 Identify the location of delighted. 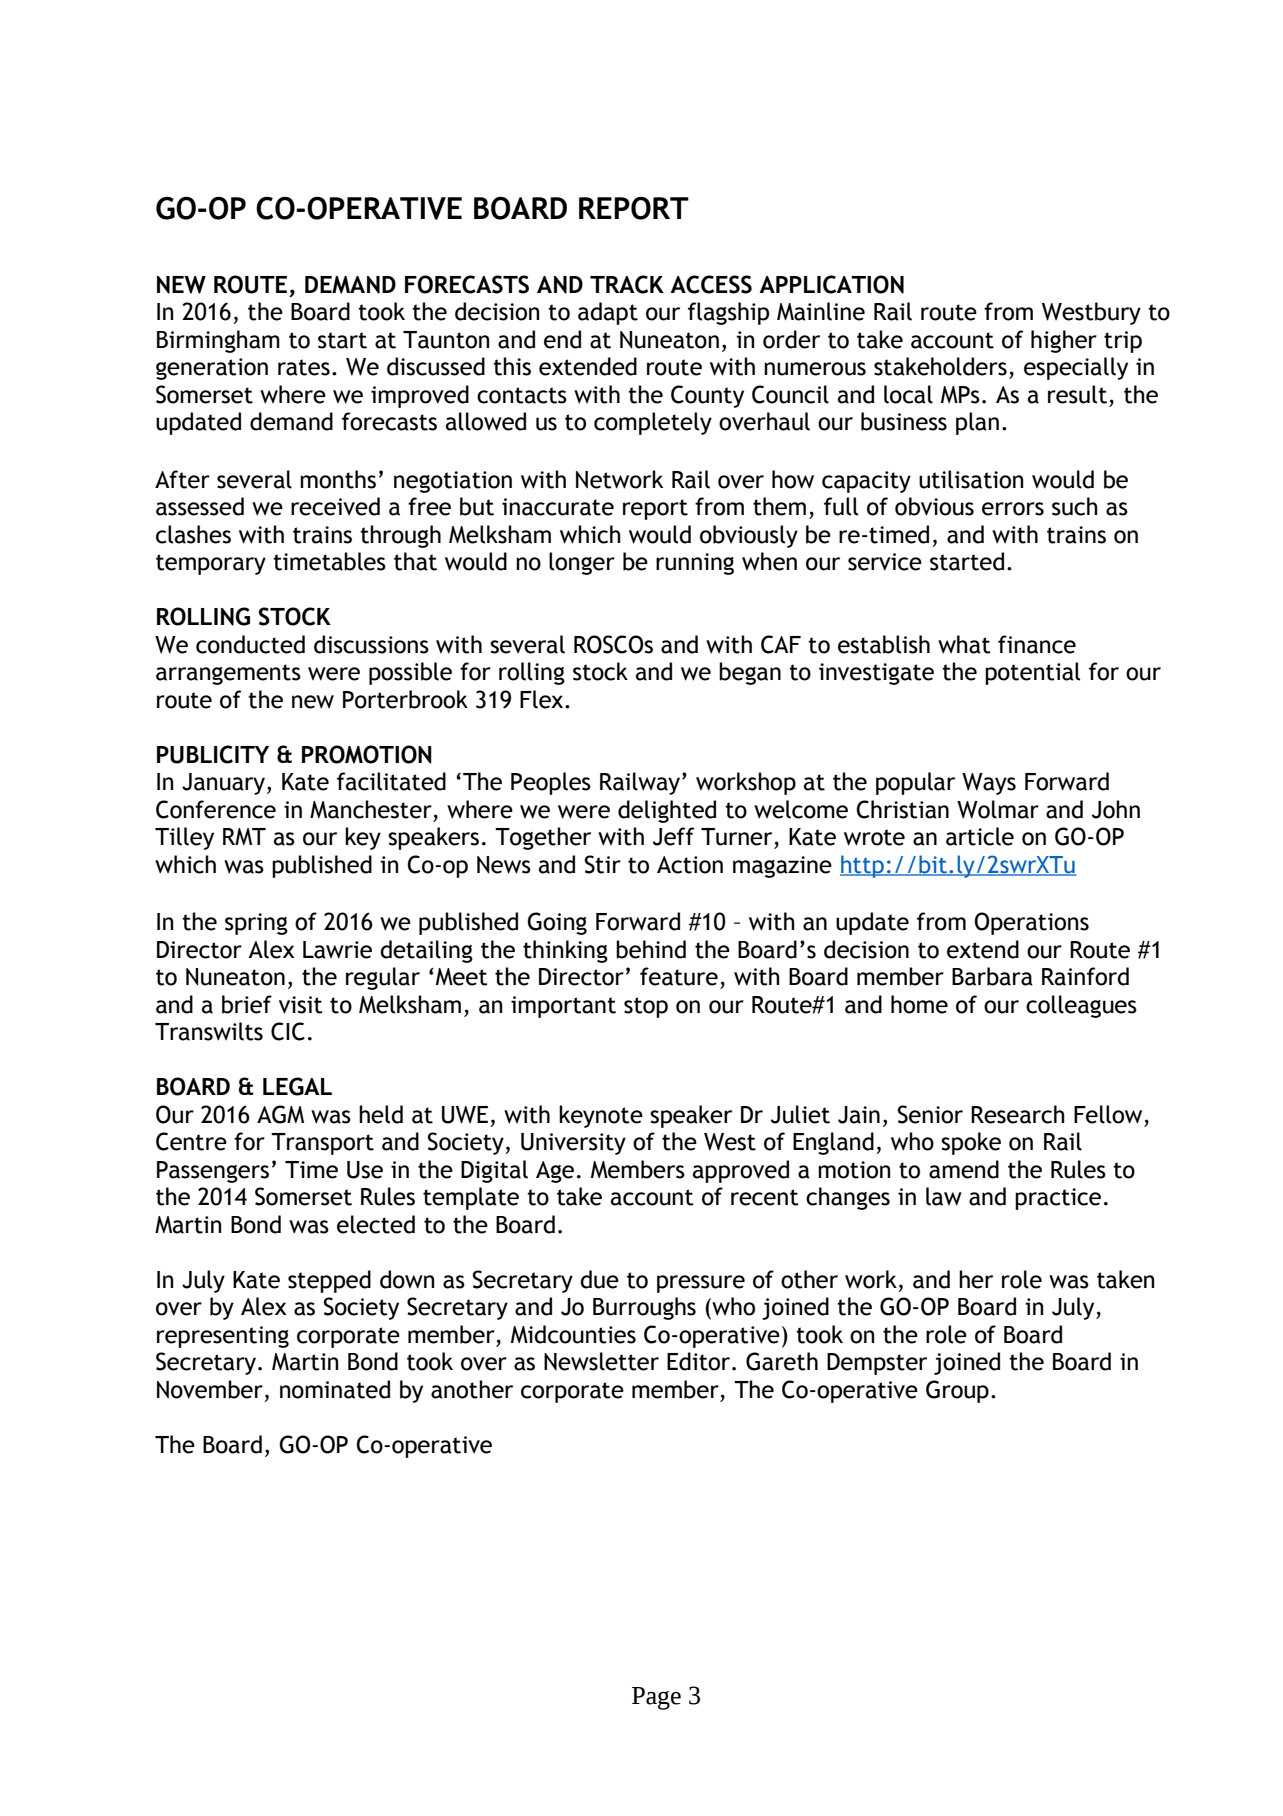
(667, 811).
